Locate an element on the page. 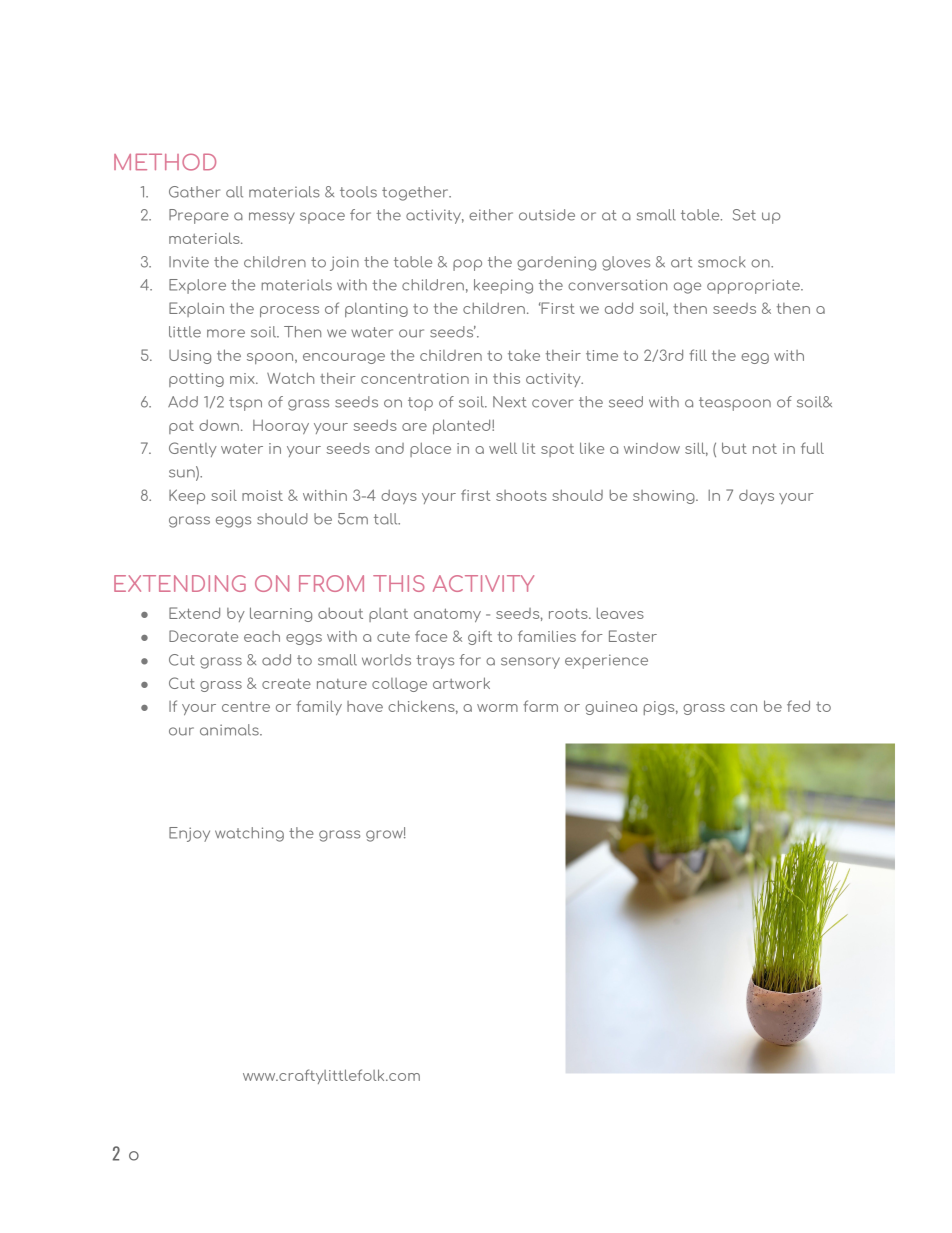 This document has width=952, height=1233. worm is located at coordinates (497, 708).
